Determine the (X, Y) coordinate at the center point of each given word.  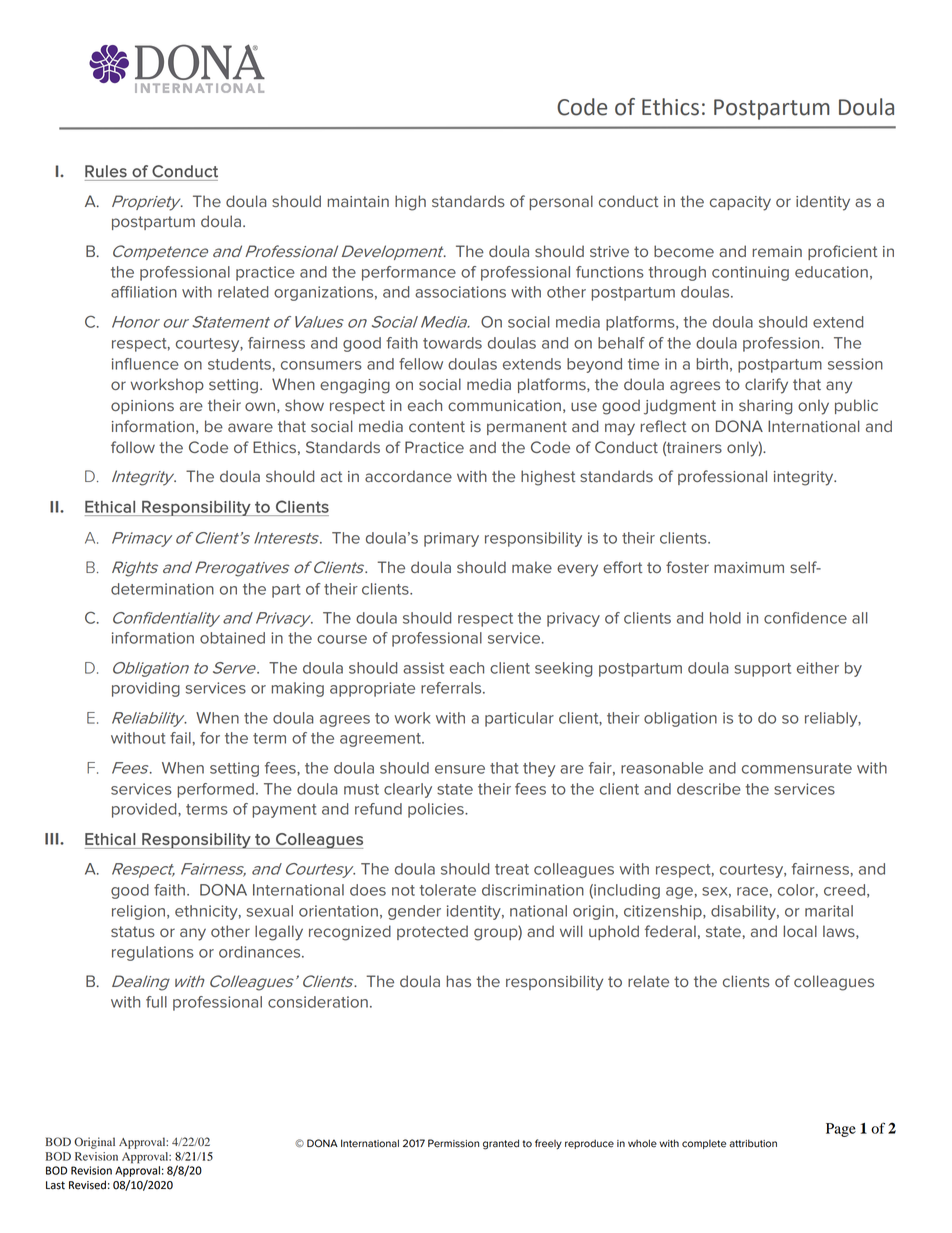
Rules (106, 171)
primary (451, 539)
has (458, 981)
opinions (142, 407)
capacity (740, 203)
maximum (749, 567)
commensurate (797, 768)
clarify (766, 386)
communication (504, 405)
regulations (153, 953)
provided (145, 810)
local (800, 931)
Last (55, 1185)
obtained (232, 638)
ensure (460, 769)
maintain (358, 201)
